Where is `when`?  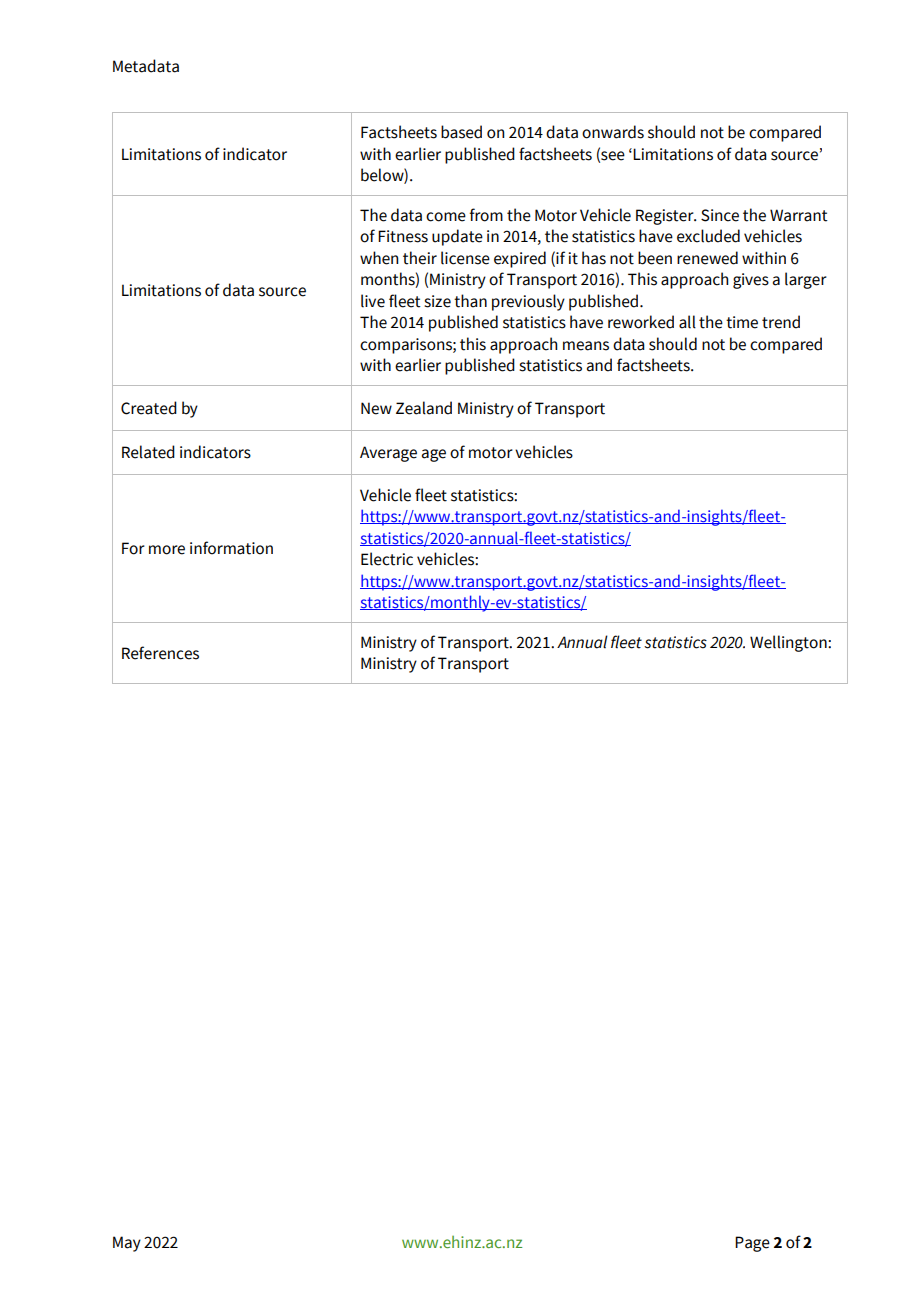 when is located at coordinates (379, 258).
